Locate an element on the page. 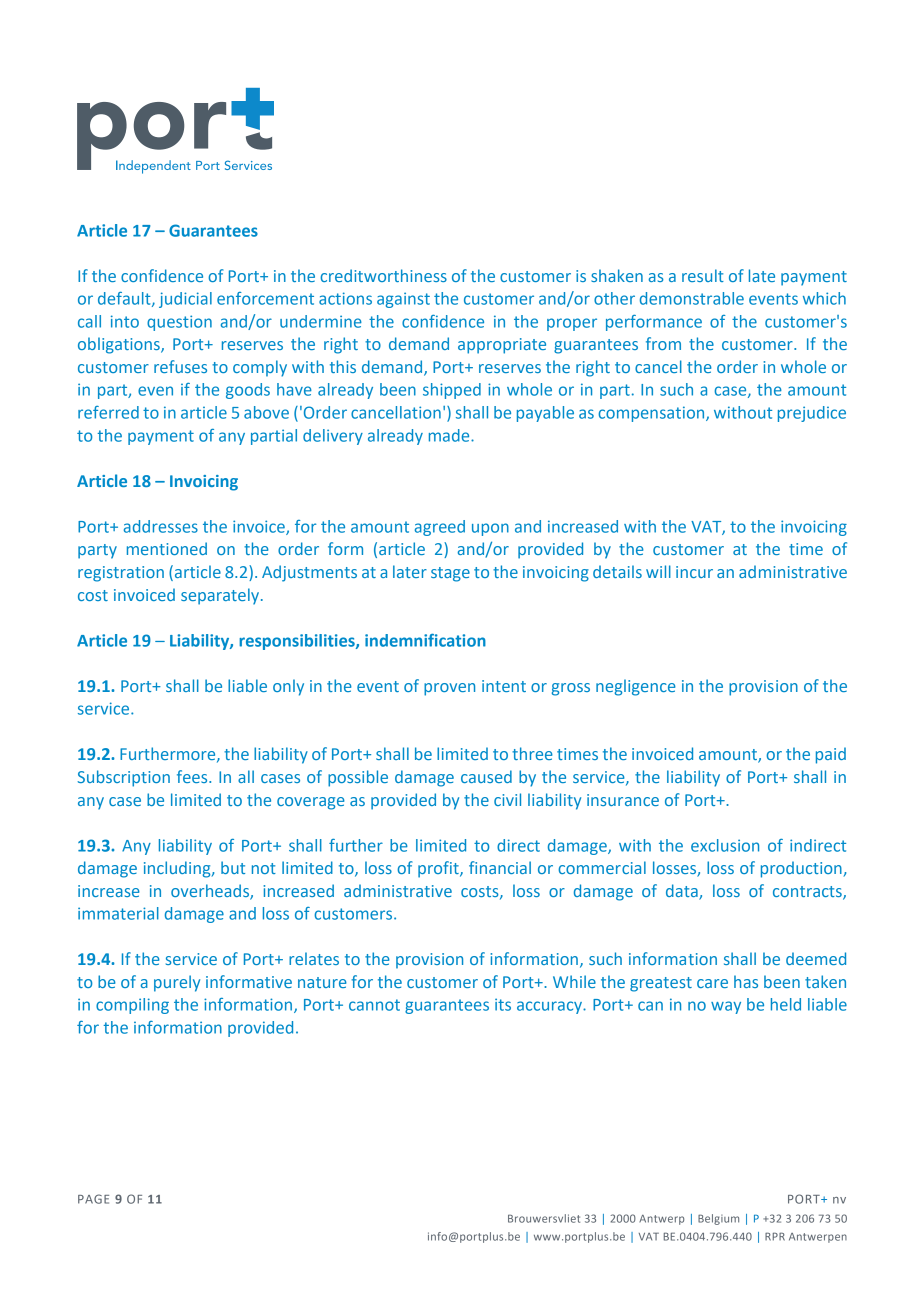  against is located at coordinates (403, 300).
